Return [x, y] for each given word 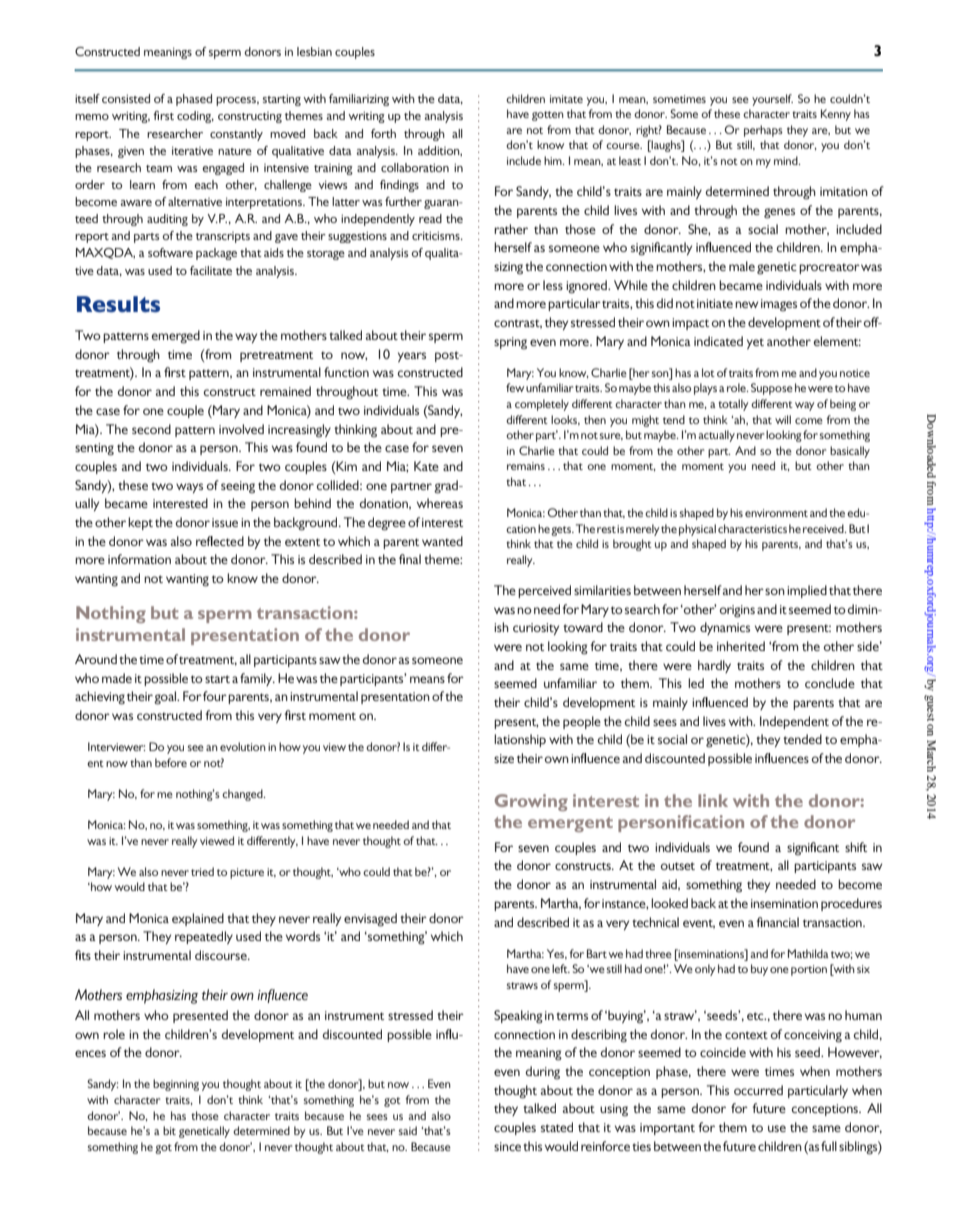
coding [195, 117]
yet [755, 343]
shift [856, 847]
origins [737, 611]
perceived [544, 591]
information [139, 559]
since [507, 1146]
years [412, 357]
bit [169, 1130]
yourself [772, 100]
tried [202, 871]
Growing [531, 802]
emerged [176, 337]
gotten [548, 116]
